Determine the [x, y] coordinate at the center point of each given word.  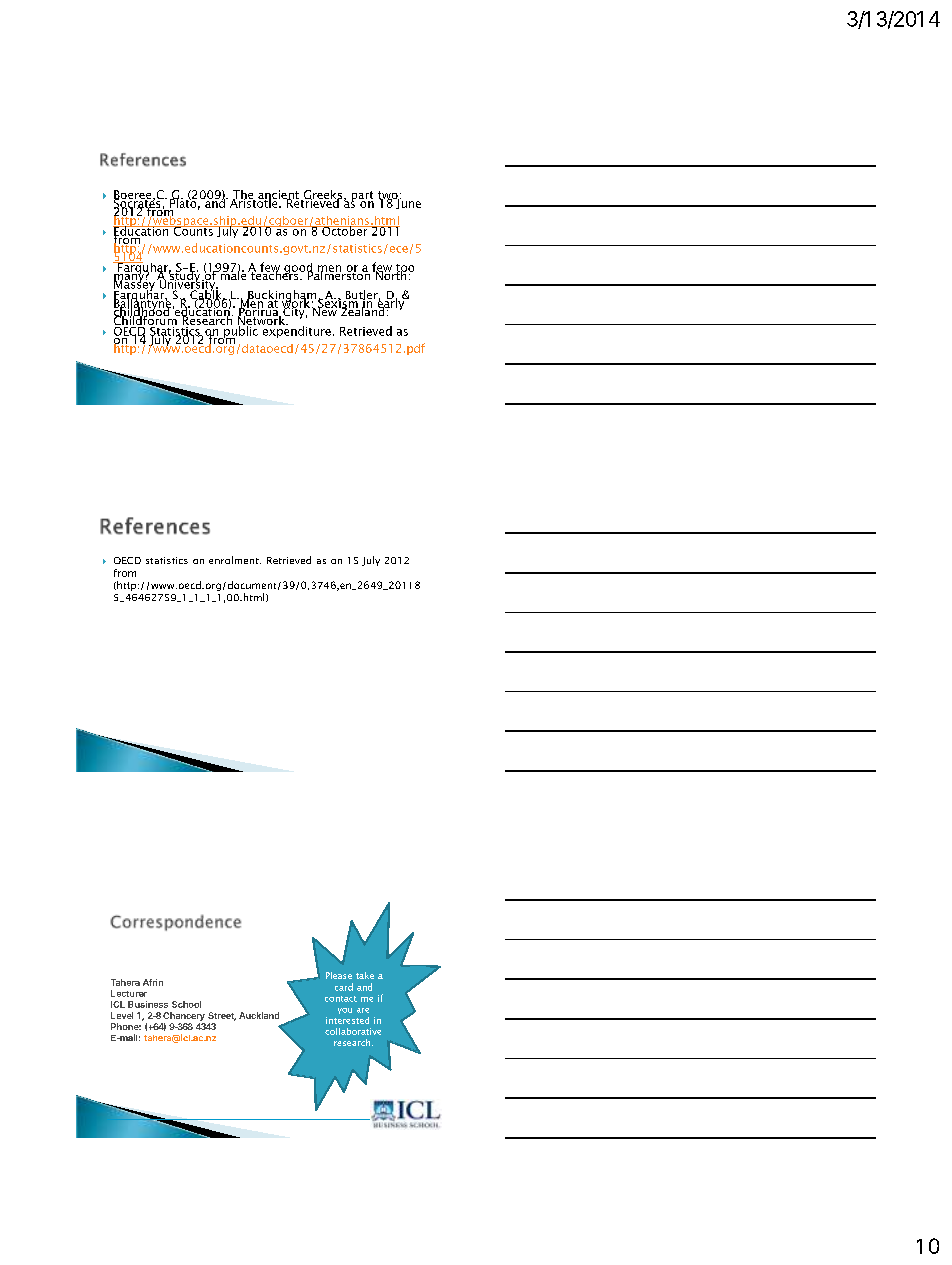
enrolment [235, 560]
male [233, 274]
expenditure [297, 331]
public [241, 332]
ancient [278, 196]
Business [148, 1004]
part [362, 197]
